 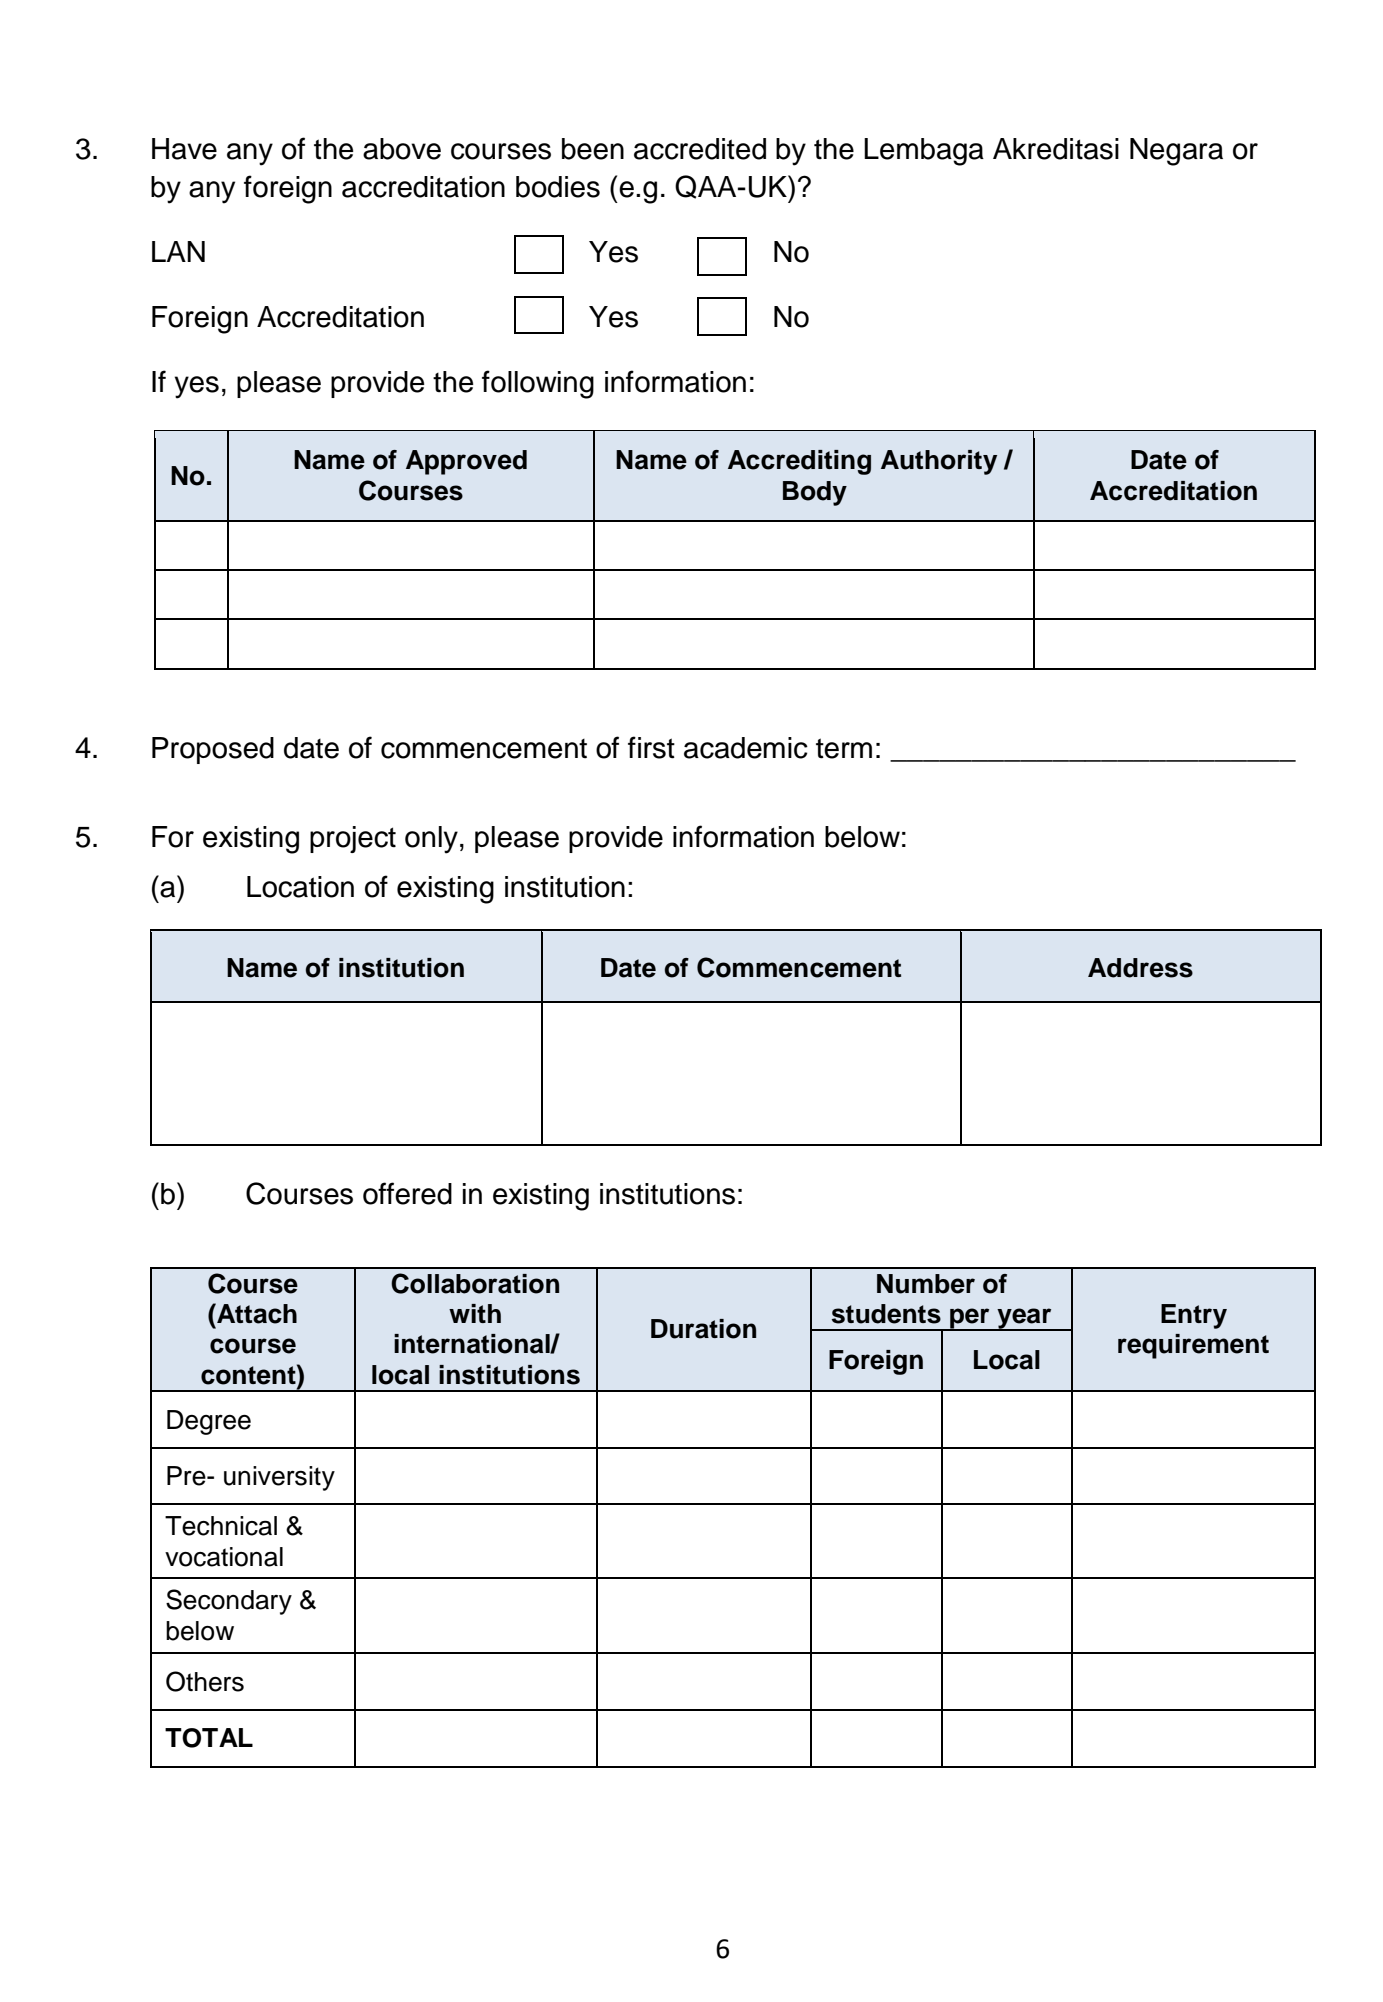 What do you see at coordinates (651, 747) in the document?
I see `first` at bounding box center [651, 747].
